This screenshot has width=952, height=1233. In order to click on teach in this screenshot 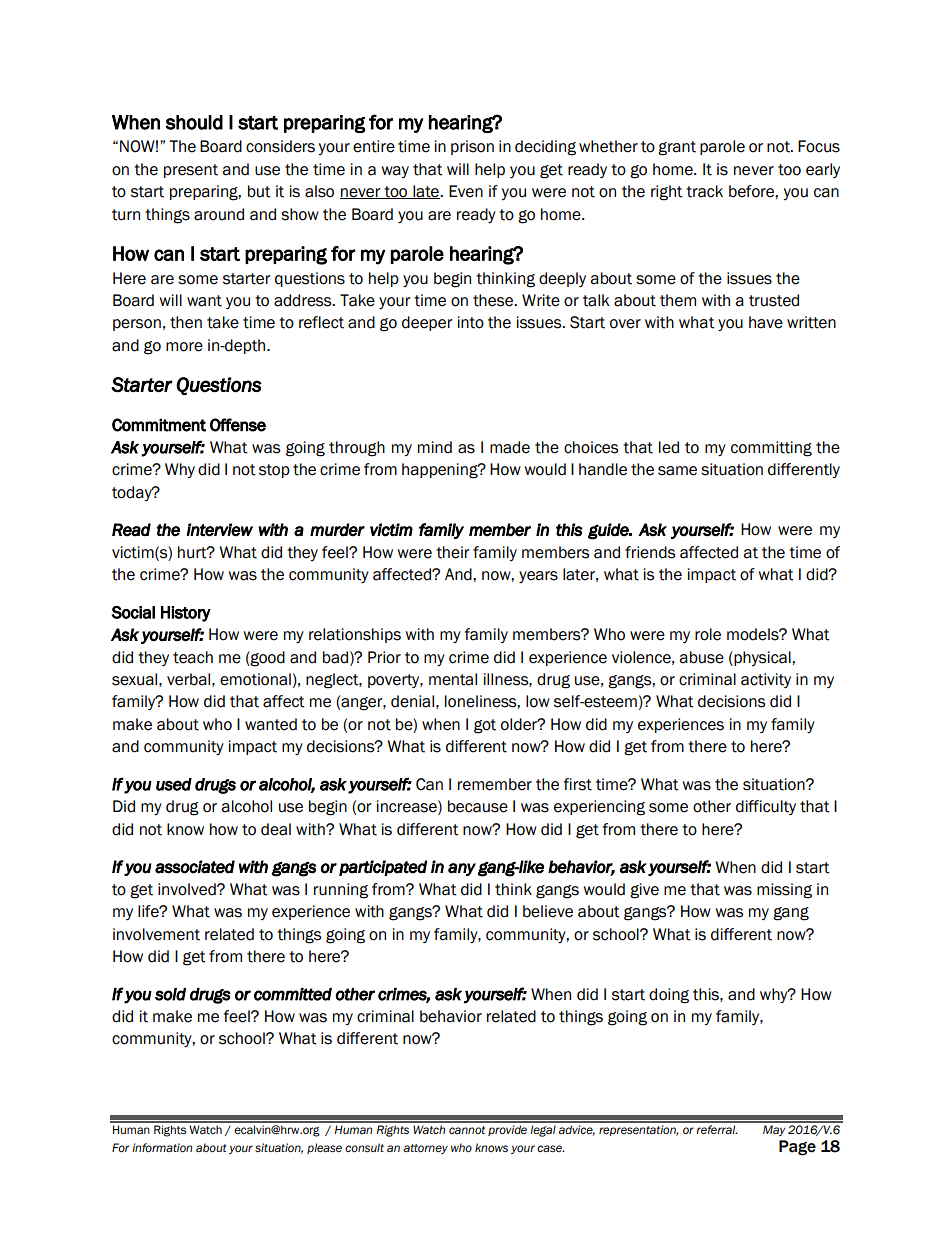, I will do `click(193, 657)`.
